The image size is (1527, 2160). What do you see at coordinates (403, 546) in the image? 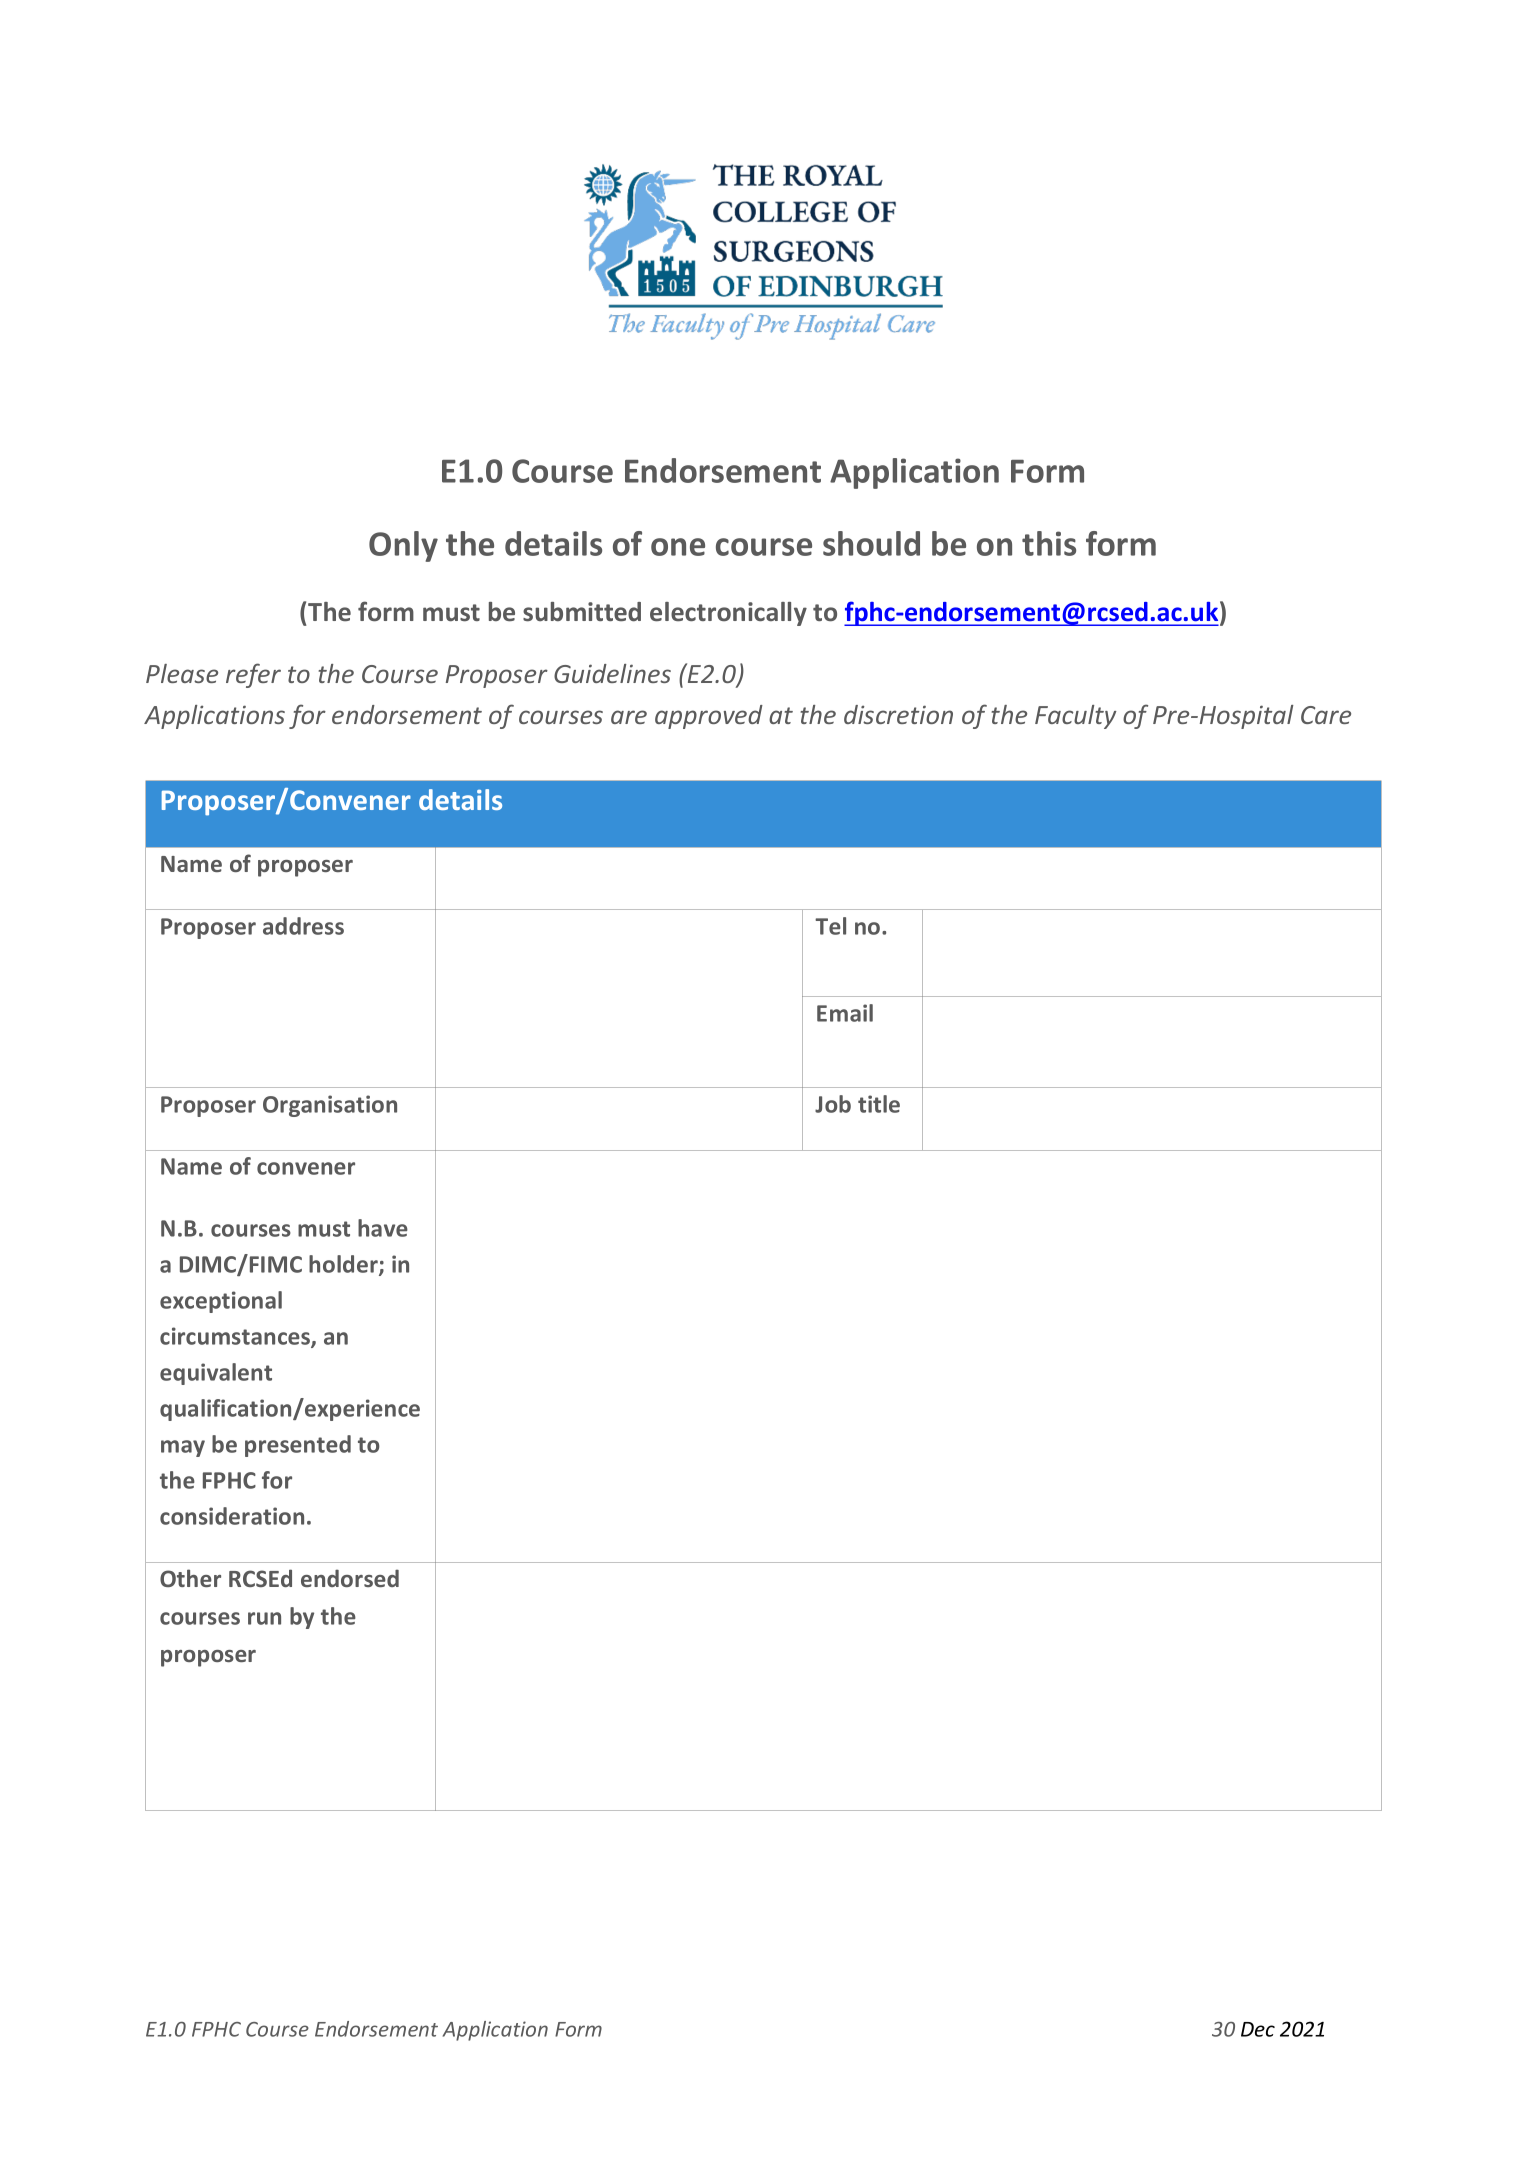
I see `Only` at bounding box center [403, 546].
